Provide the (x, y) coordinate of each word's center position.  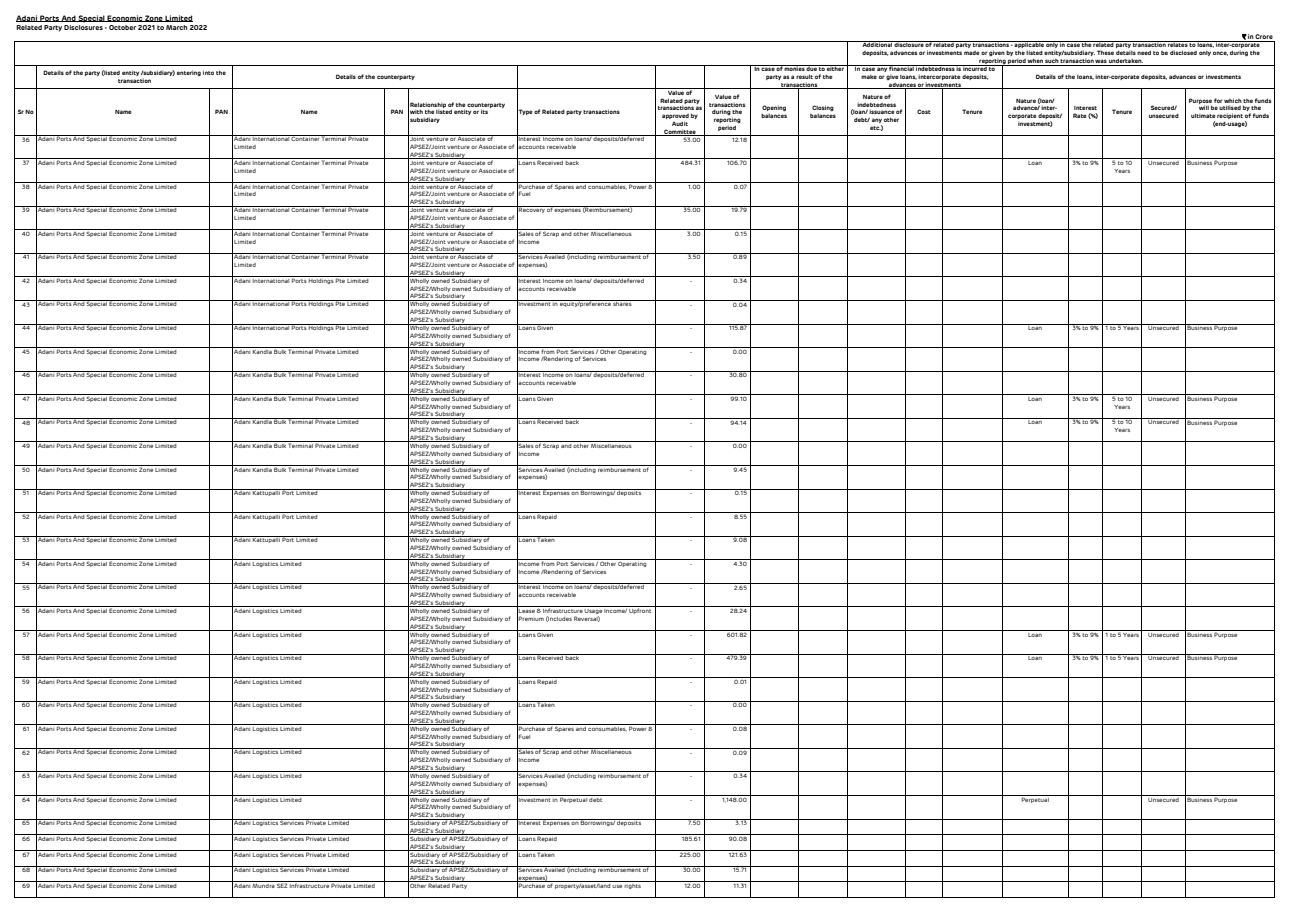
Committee (680, 132)
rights (633, 885)
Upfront (641, 610)
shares (623, 303)
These (1105, 52)
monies (794, 68)
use (617, 886)
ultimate (1203, 115)
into (208, 72)
